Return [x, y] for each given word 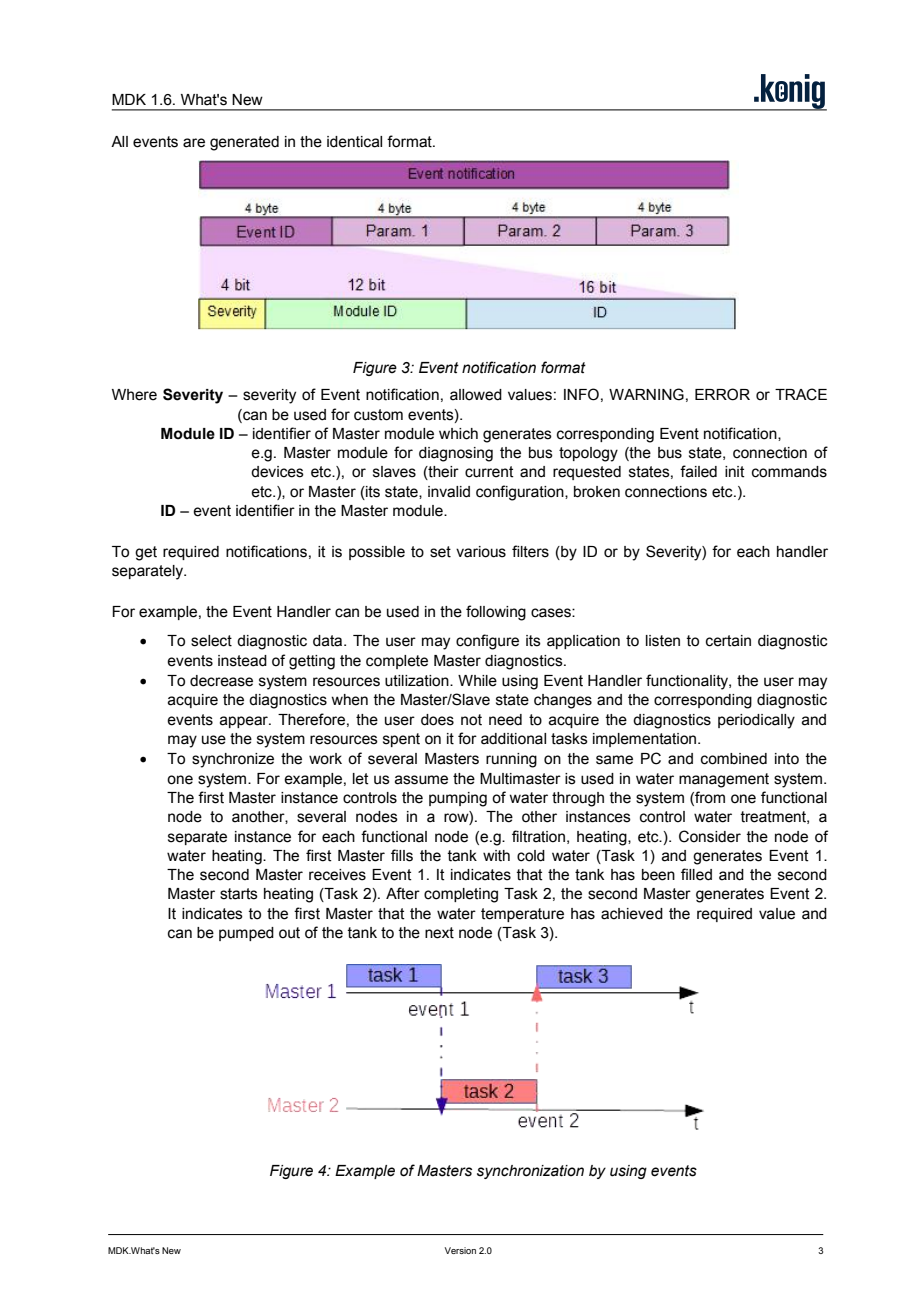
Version [460, 1250]
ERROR [722, 394]
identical [354, 142]
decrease [221, 681]
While [477, 681]
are [194, 143]
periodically [756, 721]
